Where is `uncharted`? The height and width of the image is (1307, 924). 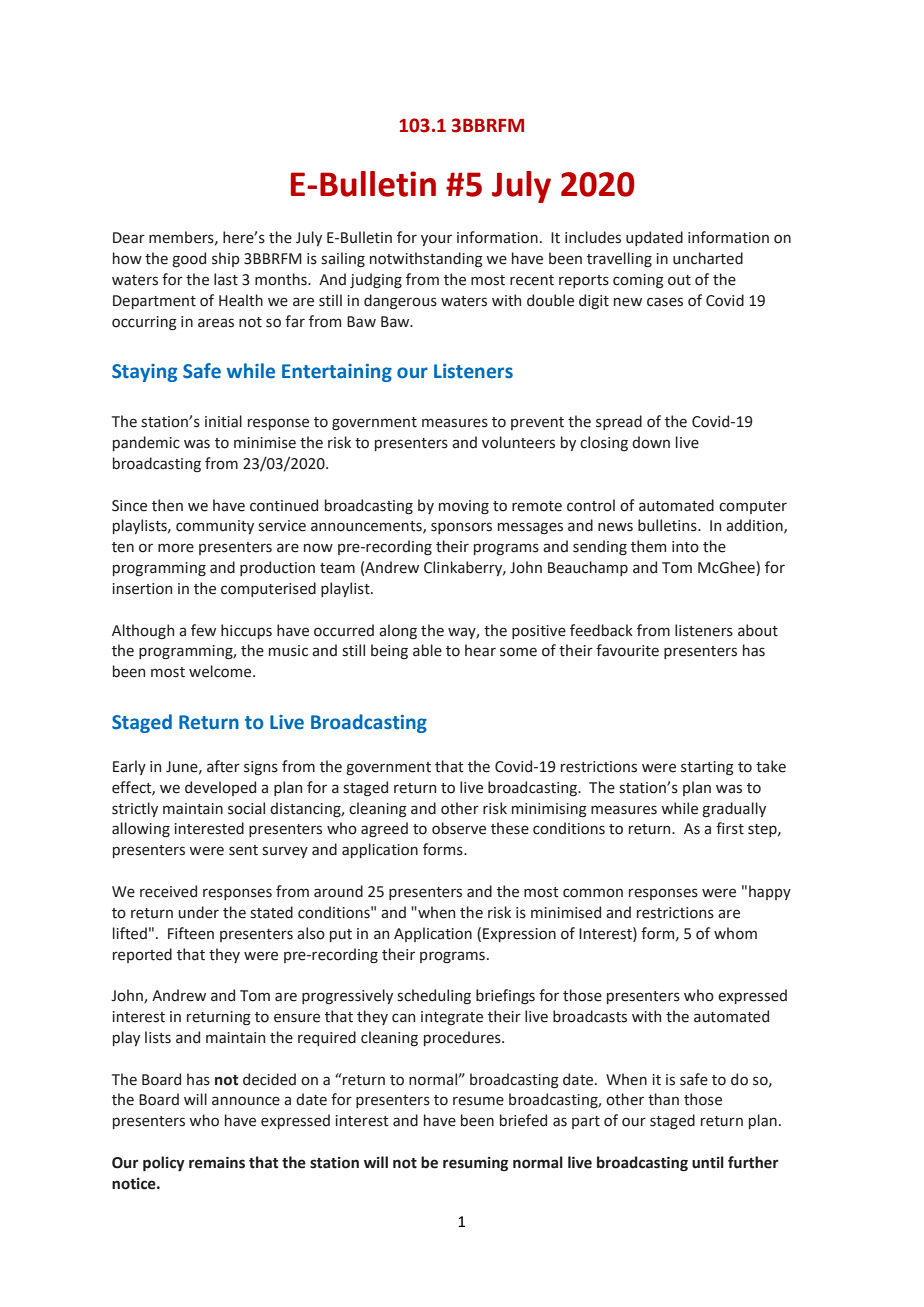
uncharted is located at coordinates (708, 258).
